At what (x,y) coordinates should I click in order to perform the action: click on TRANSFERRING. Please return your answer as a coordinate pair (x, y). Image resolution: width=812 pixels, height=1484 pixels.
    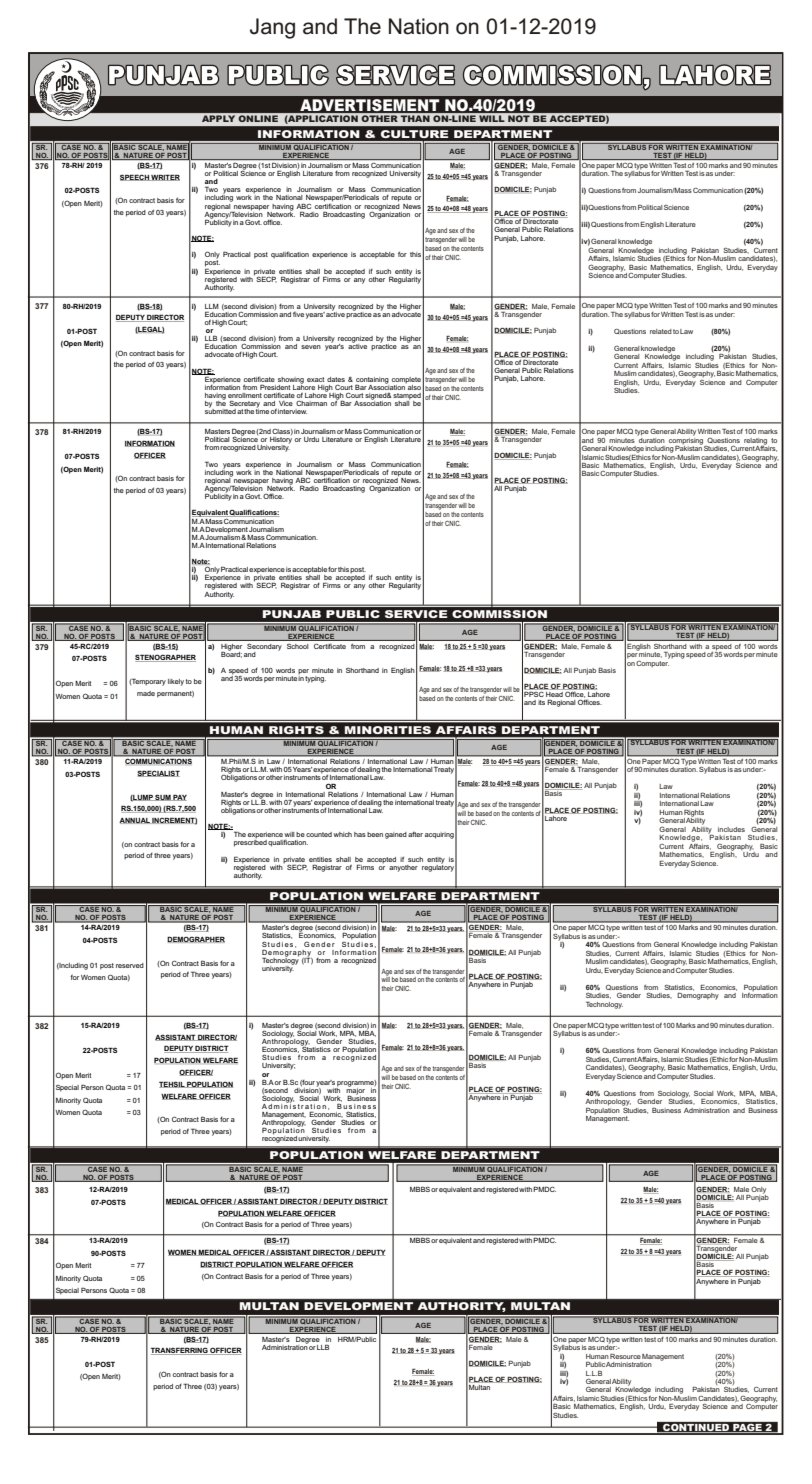
    Looking at the image, I should click on (180, 1351).
